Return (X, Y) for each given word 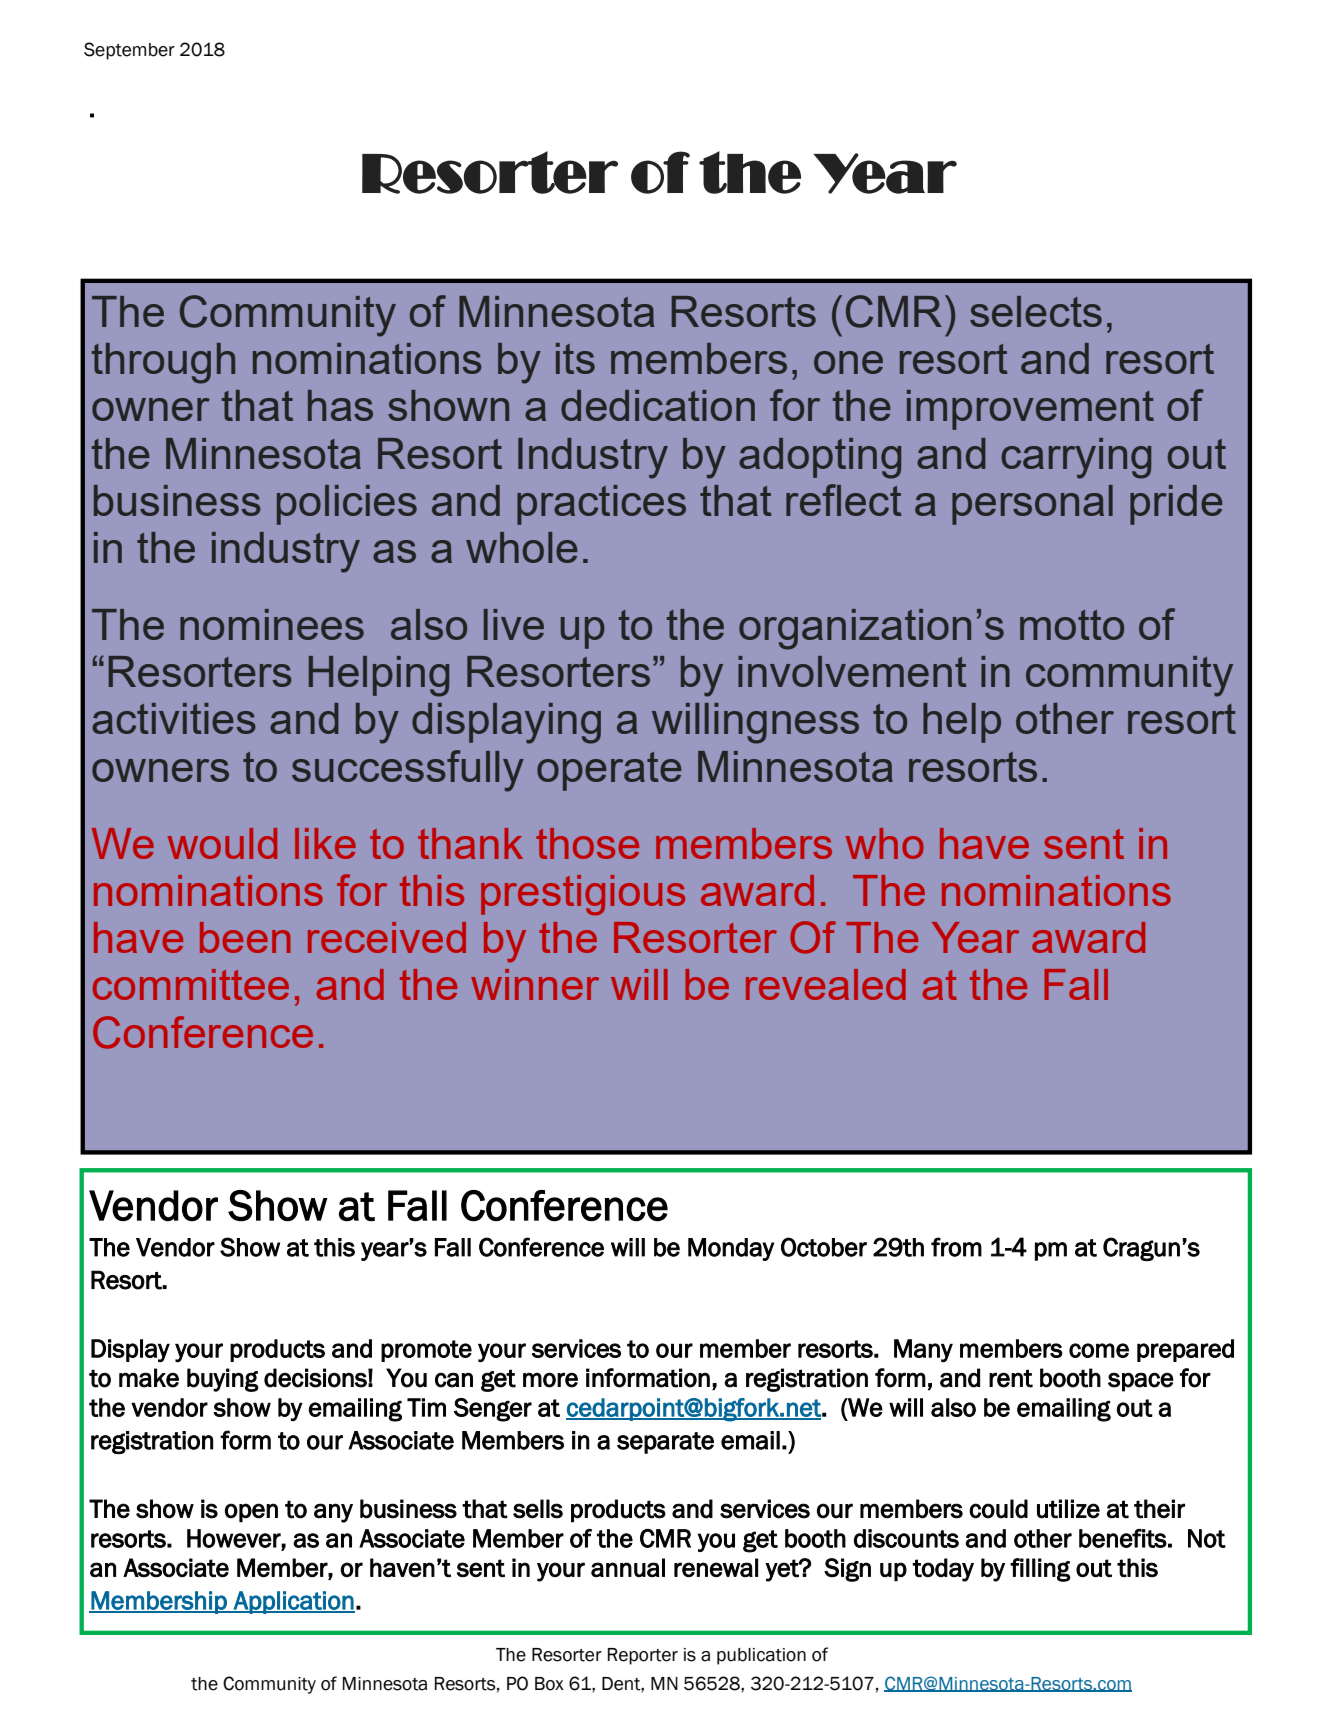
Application (293, 1602)
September (129, 51)
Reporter (643, 1656)
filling (1040, 1570)
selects (1036, 311)
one (848, 362)
